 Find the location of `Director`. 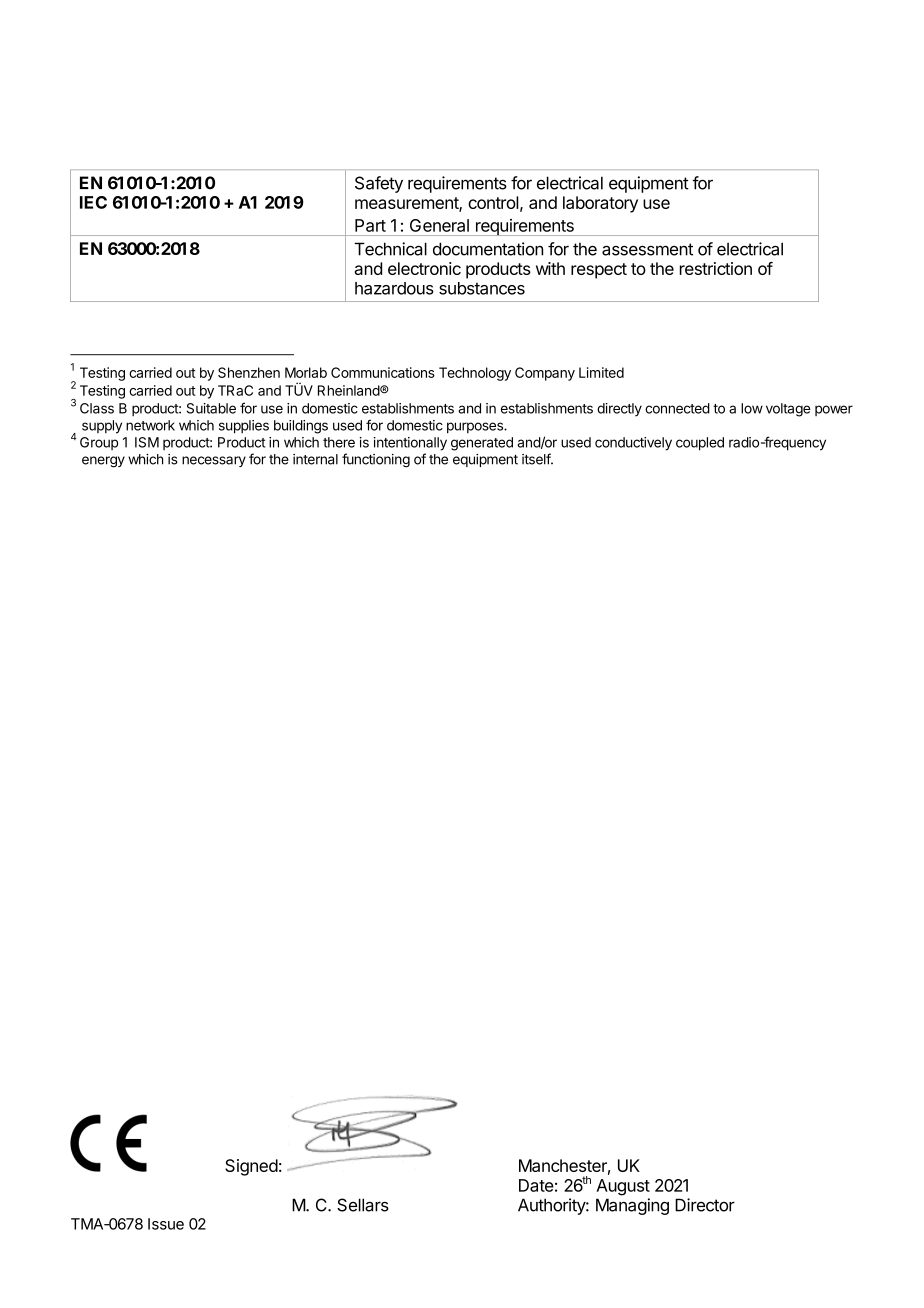

Director is located at coordinates (705, 1205).
